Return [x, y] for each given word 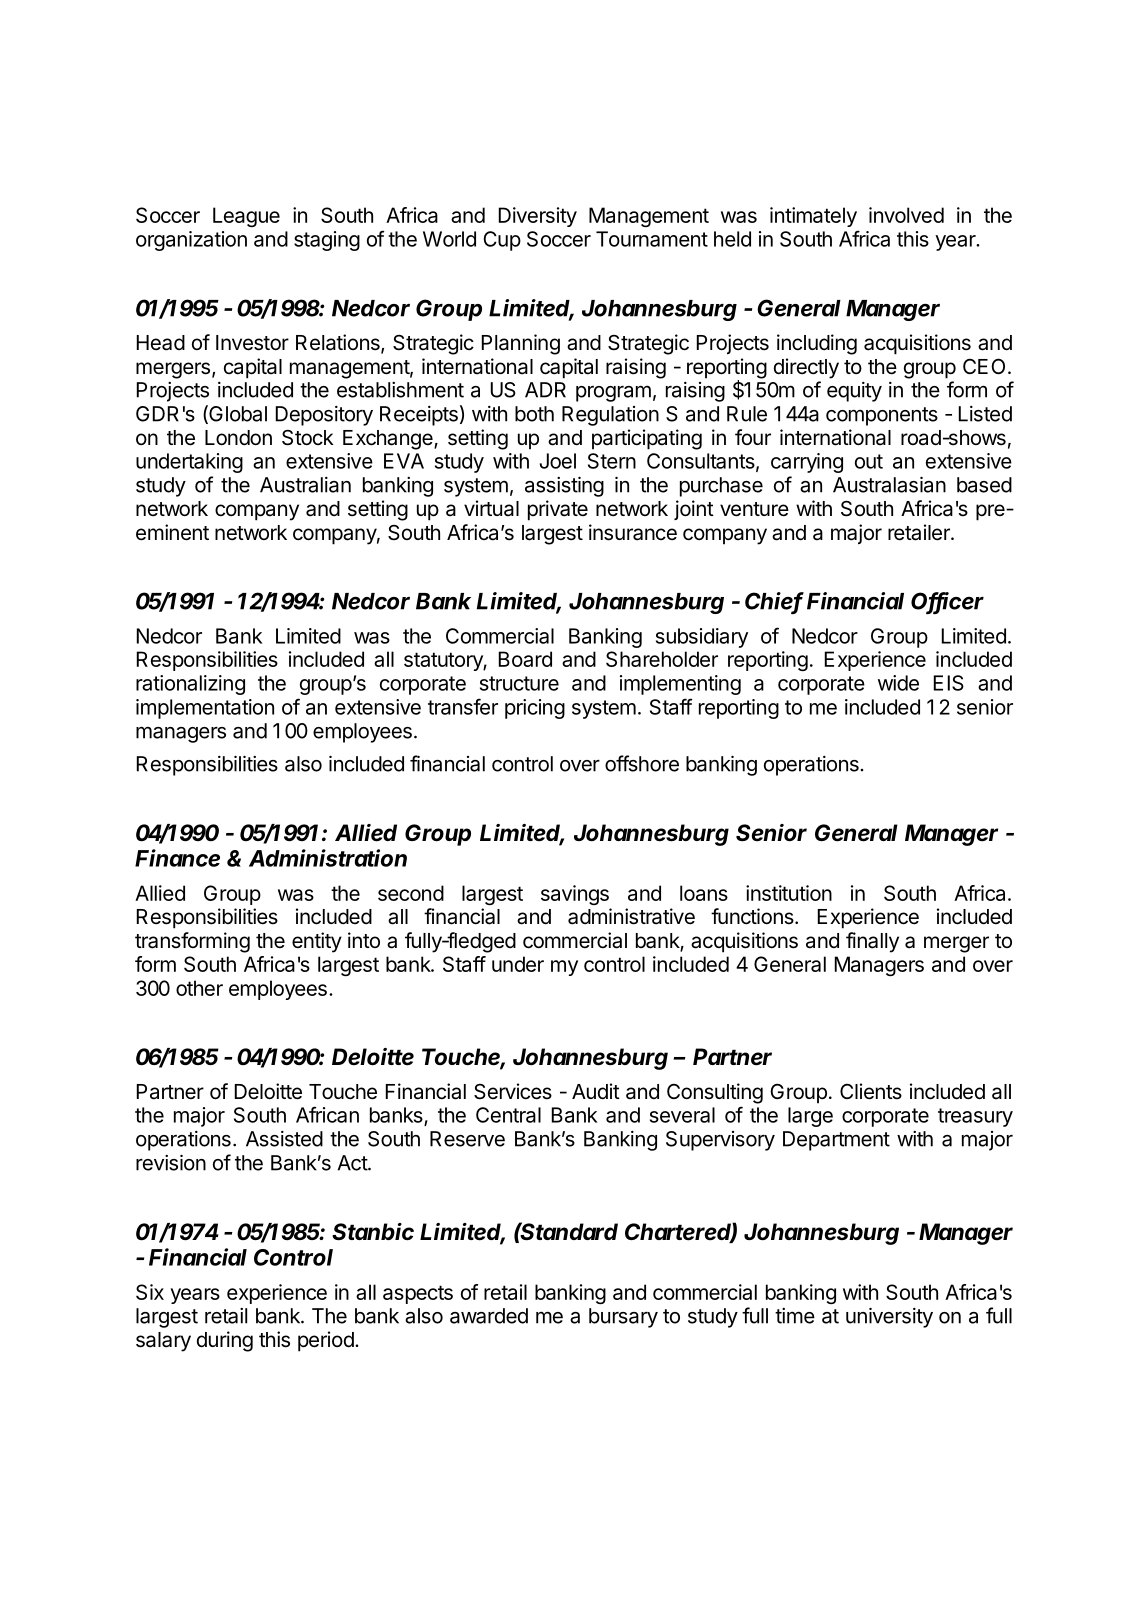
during [225, 1341]
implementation [205, 709]
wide [898, 683]
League [246, 217]
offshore [642, 763]
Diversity [538, 217]
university [889, 1317]
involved [906, 215]
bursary [623, 1318]
